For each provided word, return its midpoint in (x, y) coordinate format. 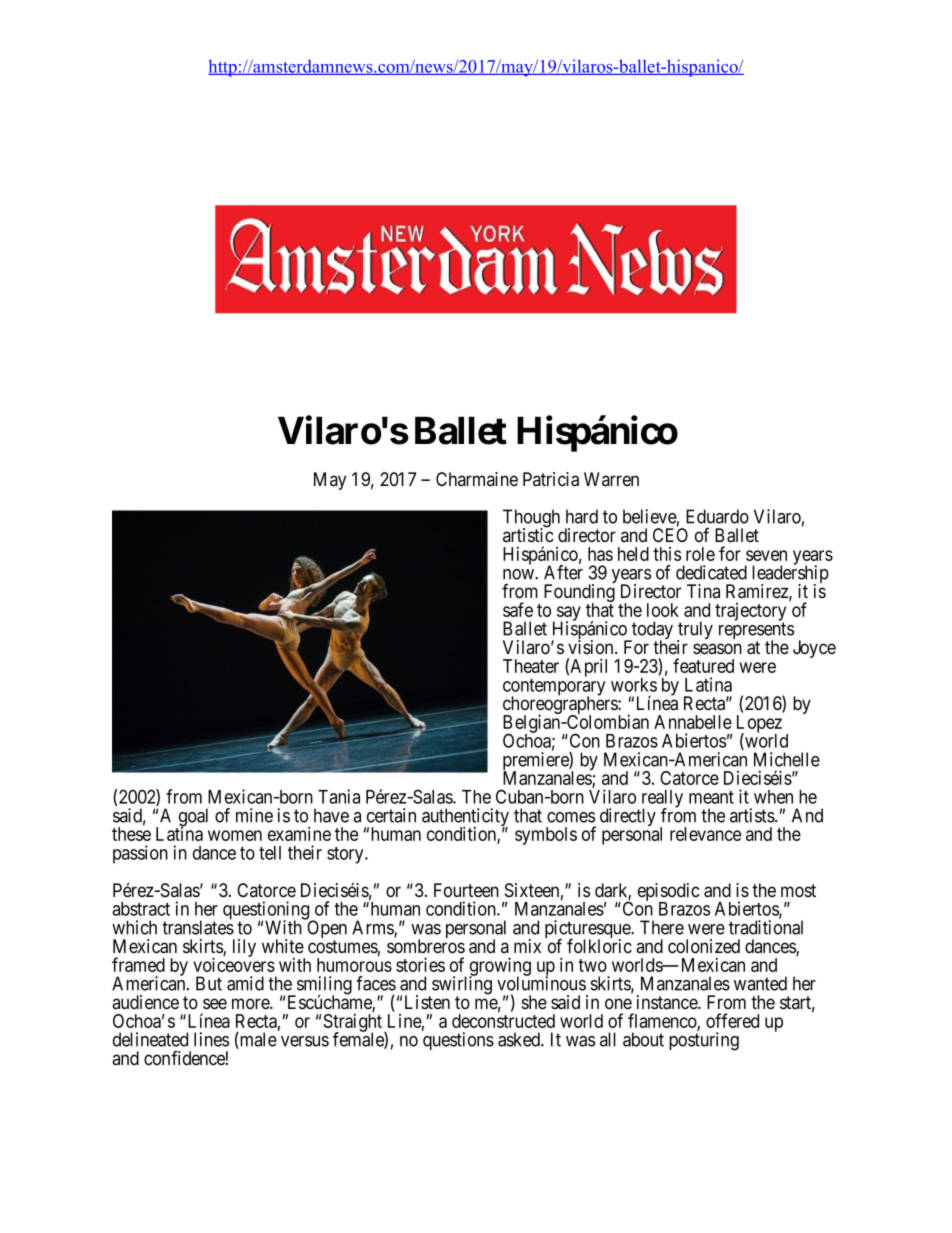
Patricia (551, 479)
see (215, 1004)
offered (732, 1020)
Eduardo (717, 516)
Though (531, 519)
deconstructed (503, 1021)
